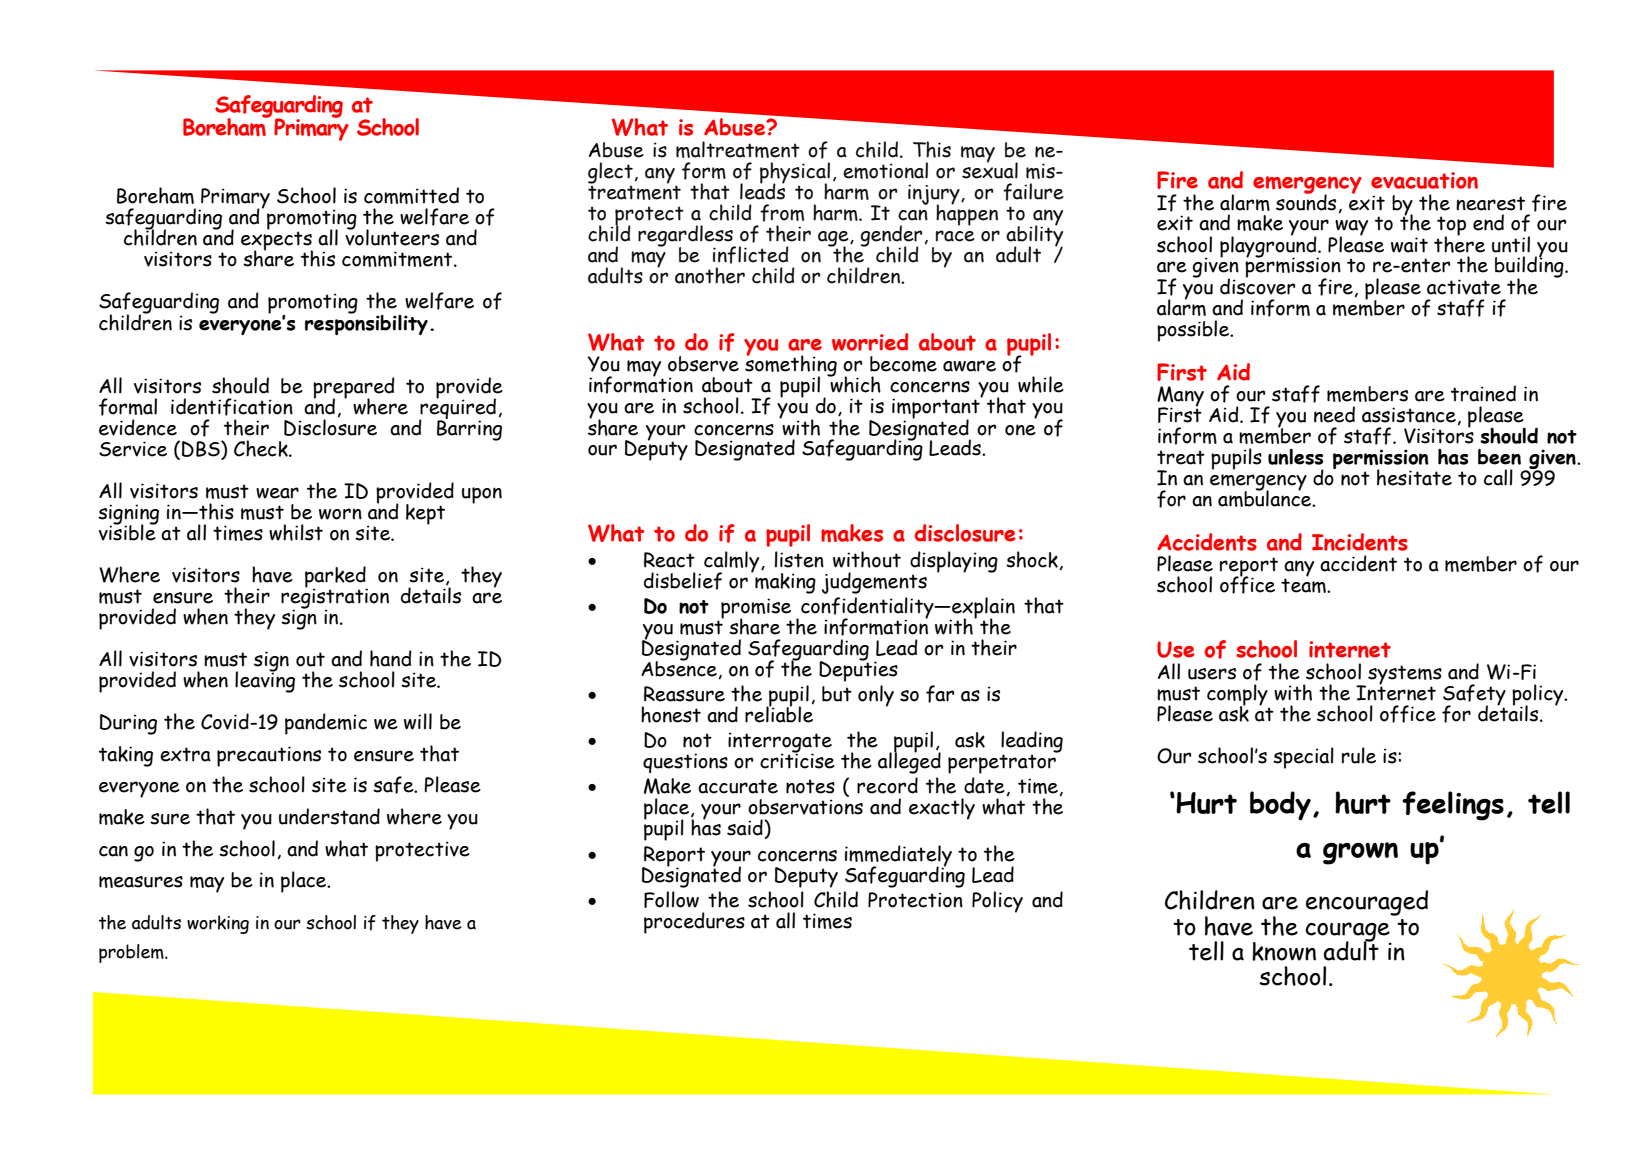  I want to click on committed, so click(411, 195).
